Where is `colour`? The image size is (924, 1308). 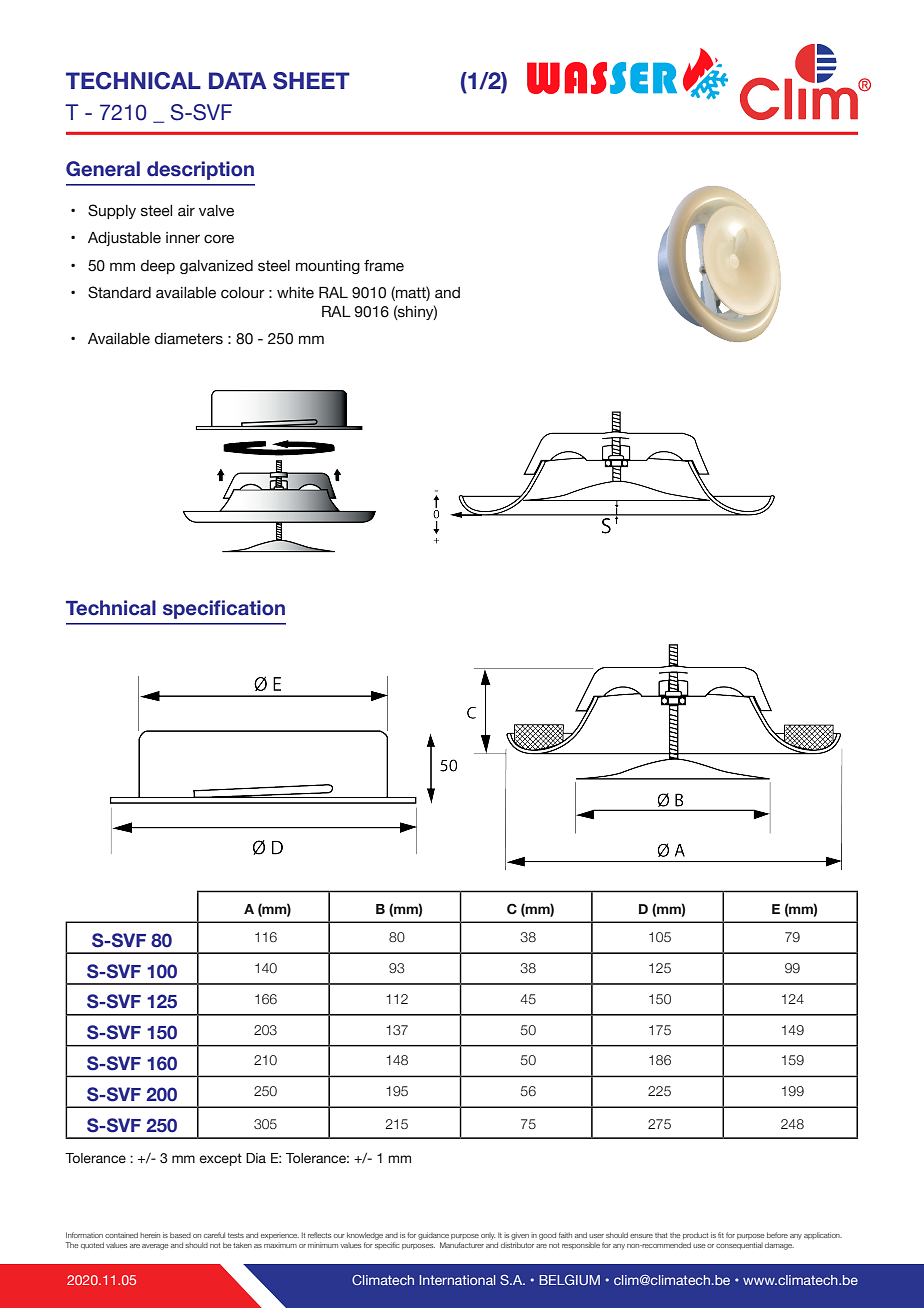 colour is located at coordinates (243, 293).
